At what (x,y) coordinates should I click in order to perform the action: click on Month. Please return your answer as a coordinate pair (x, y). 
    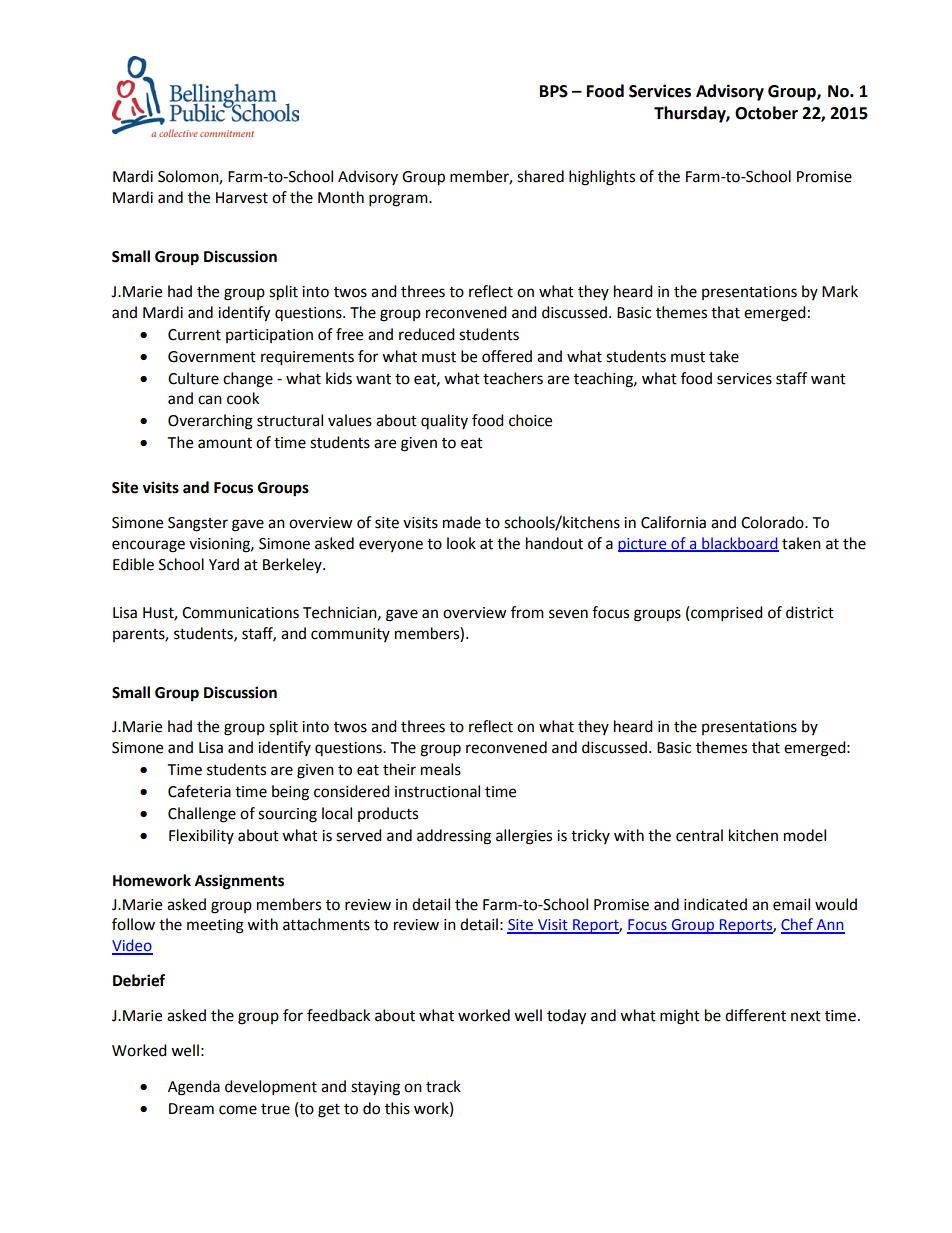
    Looking at the image, I should click on (341, 197).
